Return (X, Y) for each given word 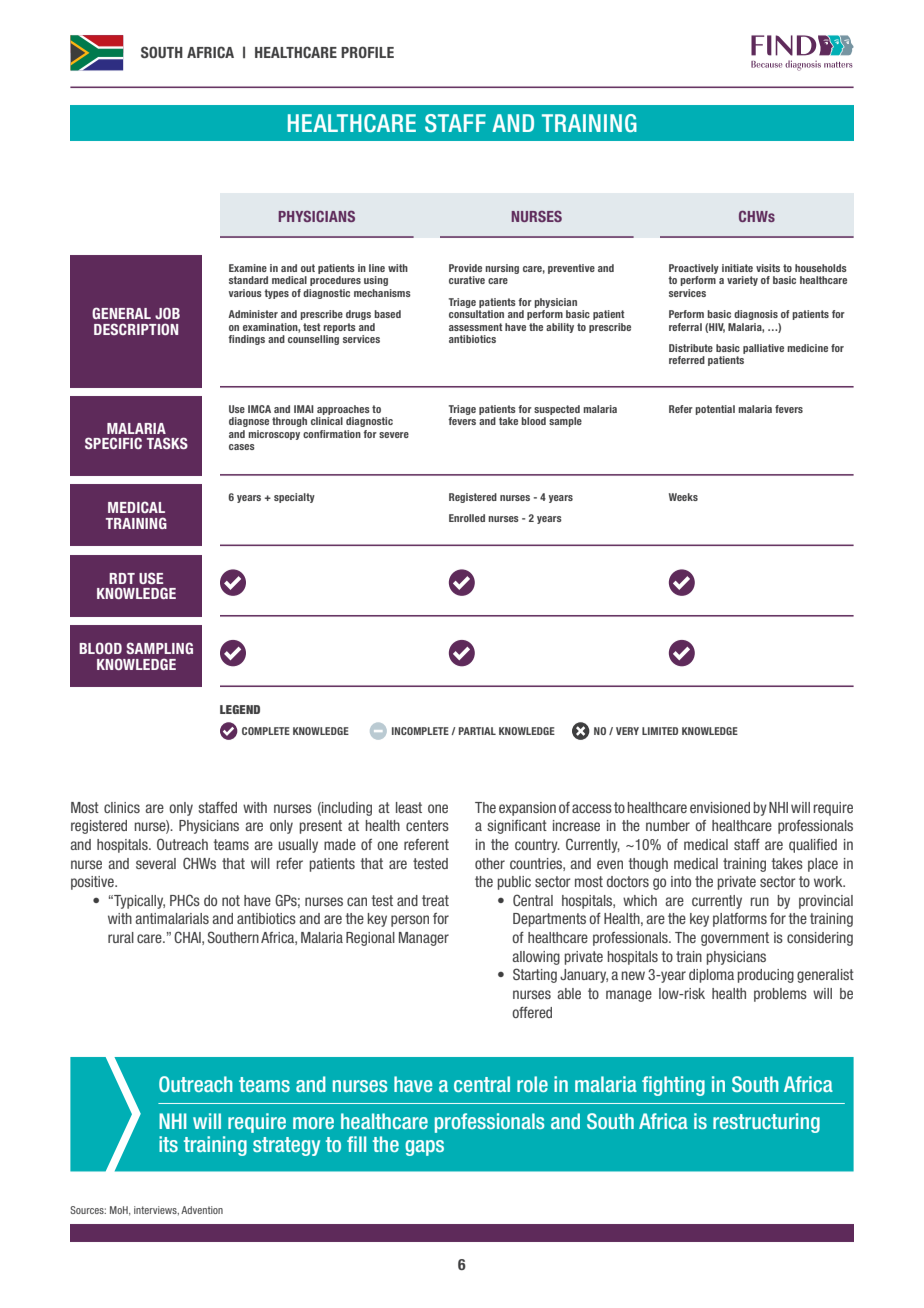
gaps (424, 1148)
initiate (737, 268)
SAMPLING (159, 648)
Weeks (683, 497)
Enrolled (467, 518)
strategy (286, 1146)
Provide (465, 268)
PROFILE (367, 52)
